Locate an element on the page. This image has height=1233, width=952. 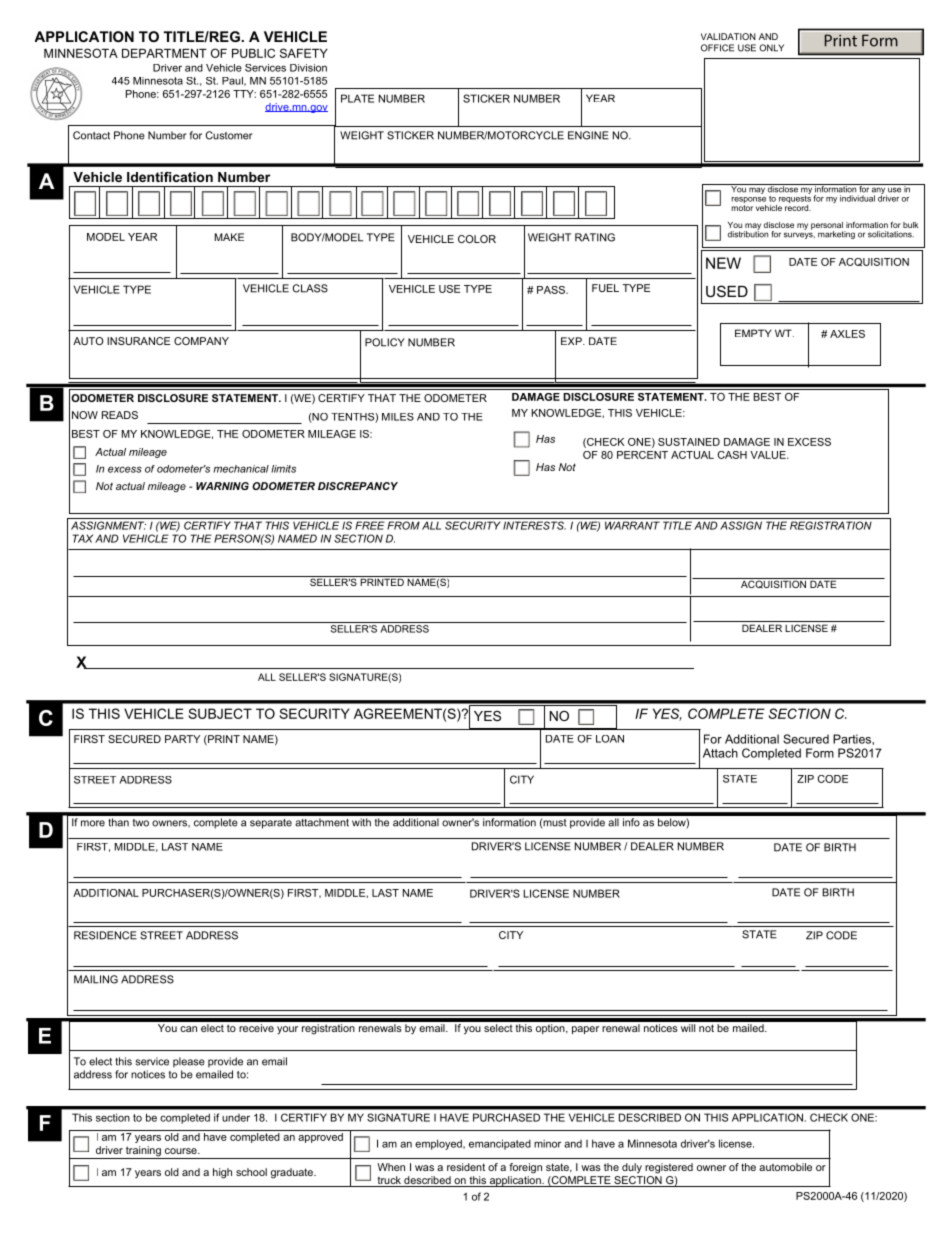
DEPARTMENT is located at coordinates (164, 53).
